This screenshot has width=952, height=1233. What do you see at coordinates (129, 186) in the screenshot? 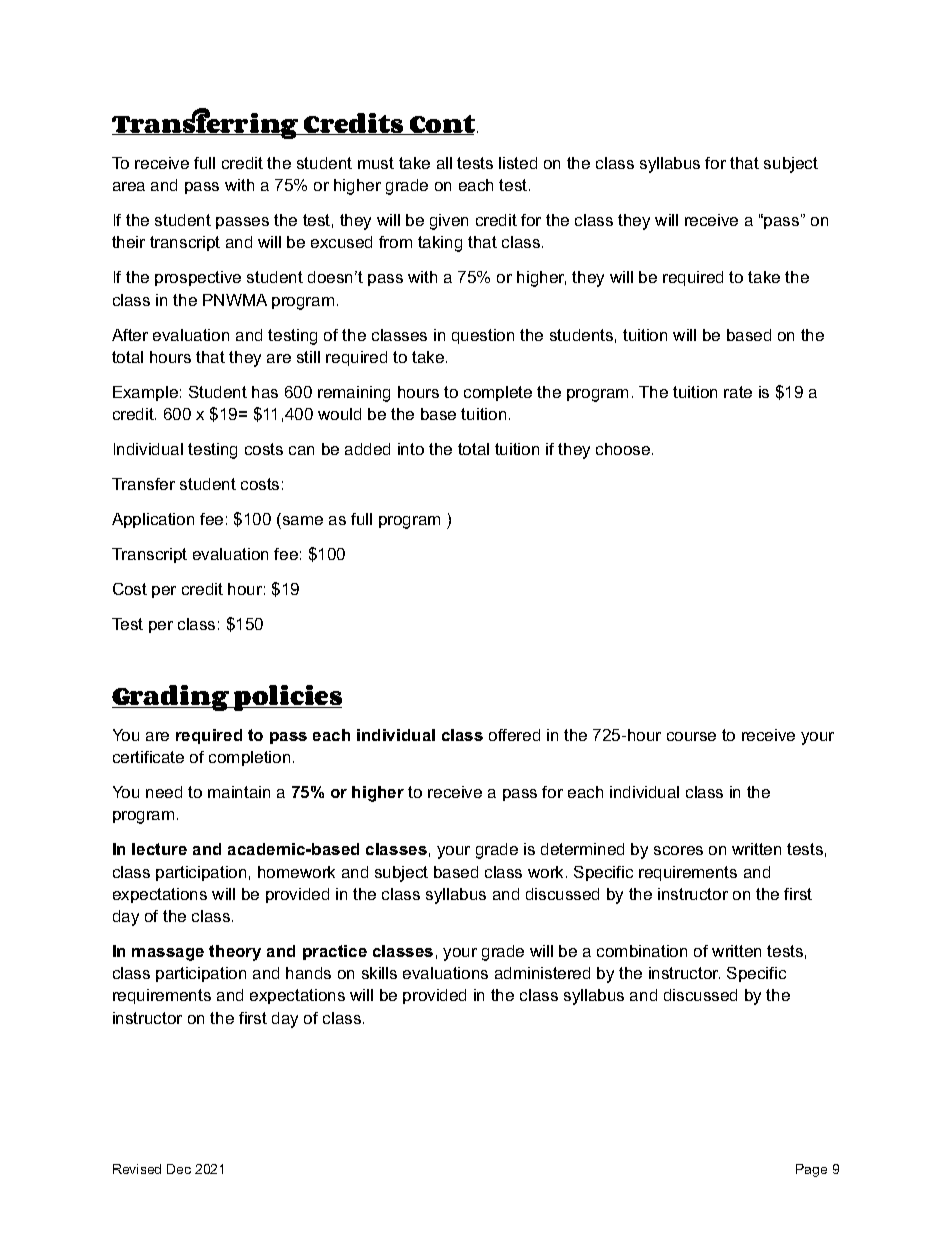
I see `area` at bounding box center [129, 186].
